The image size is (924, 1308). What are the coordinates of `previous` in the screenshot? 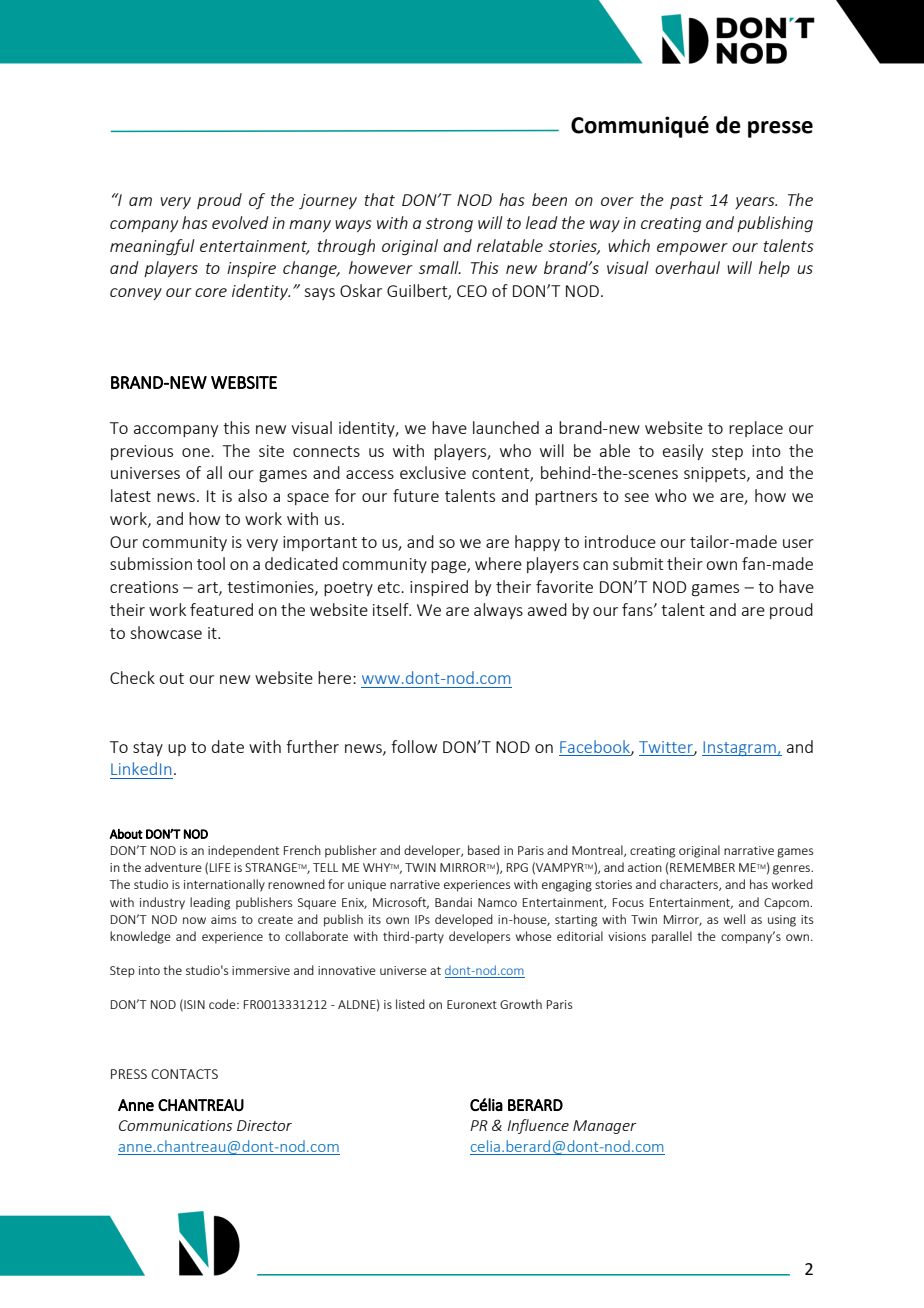 It's located at (142, 452).
